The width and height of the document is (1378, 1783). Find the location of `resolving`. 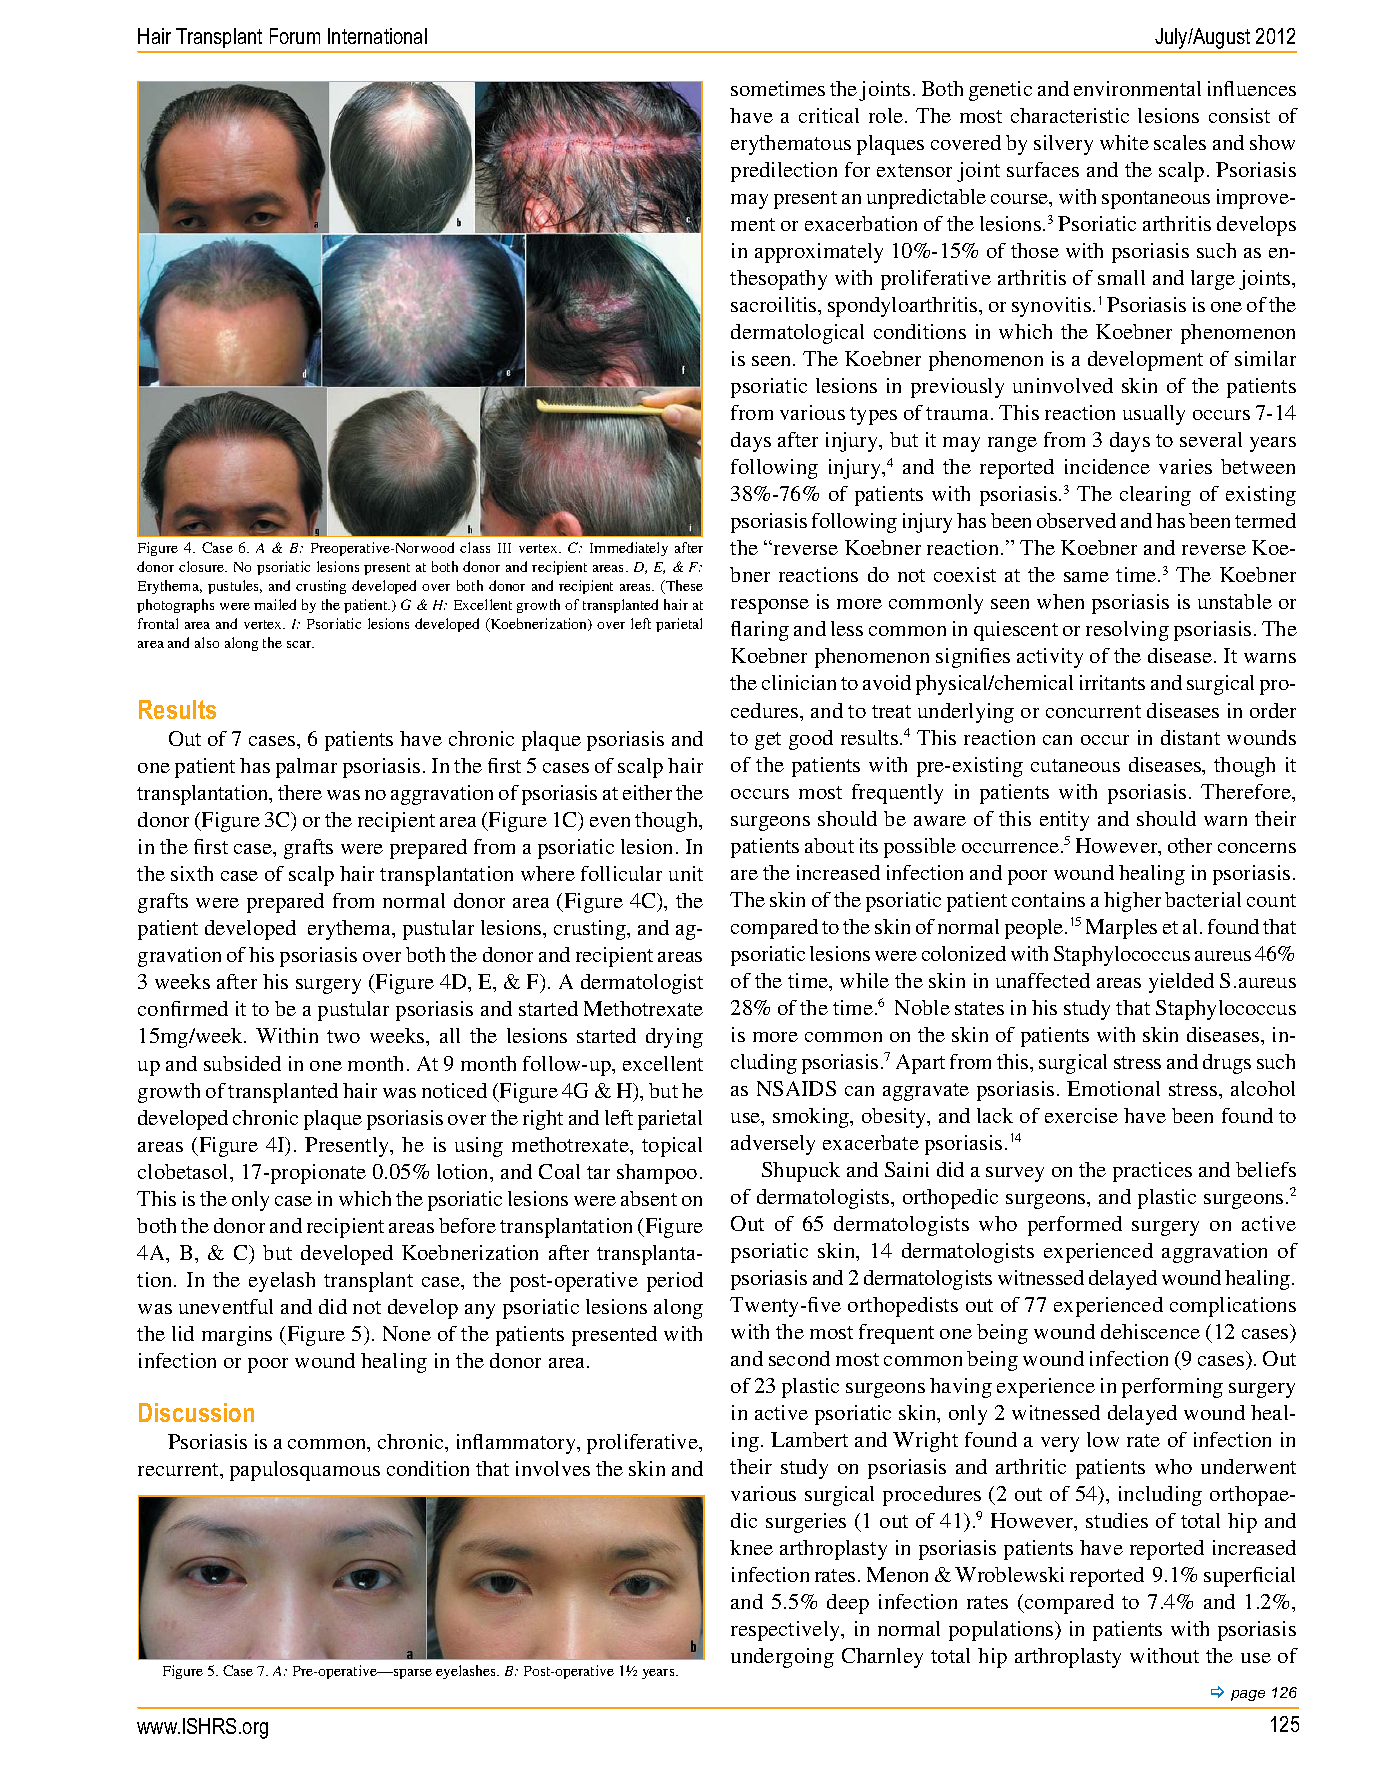

resolving is located at coordinates (1127, 631).
